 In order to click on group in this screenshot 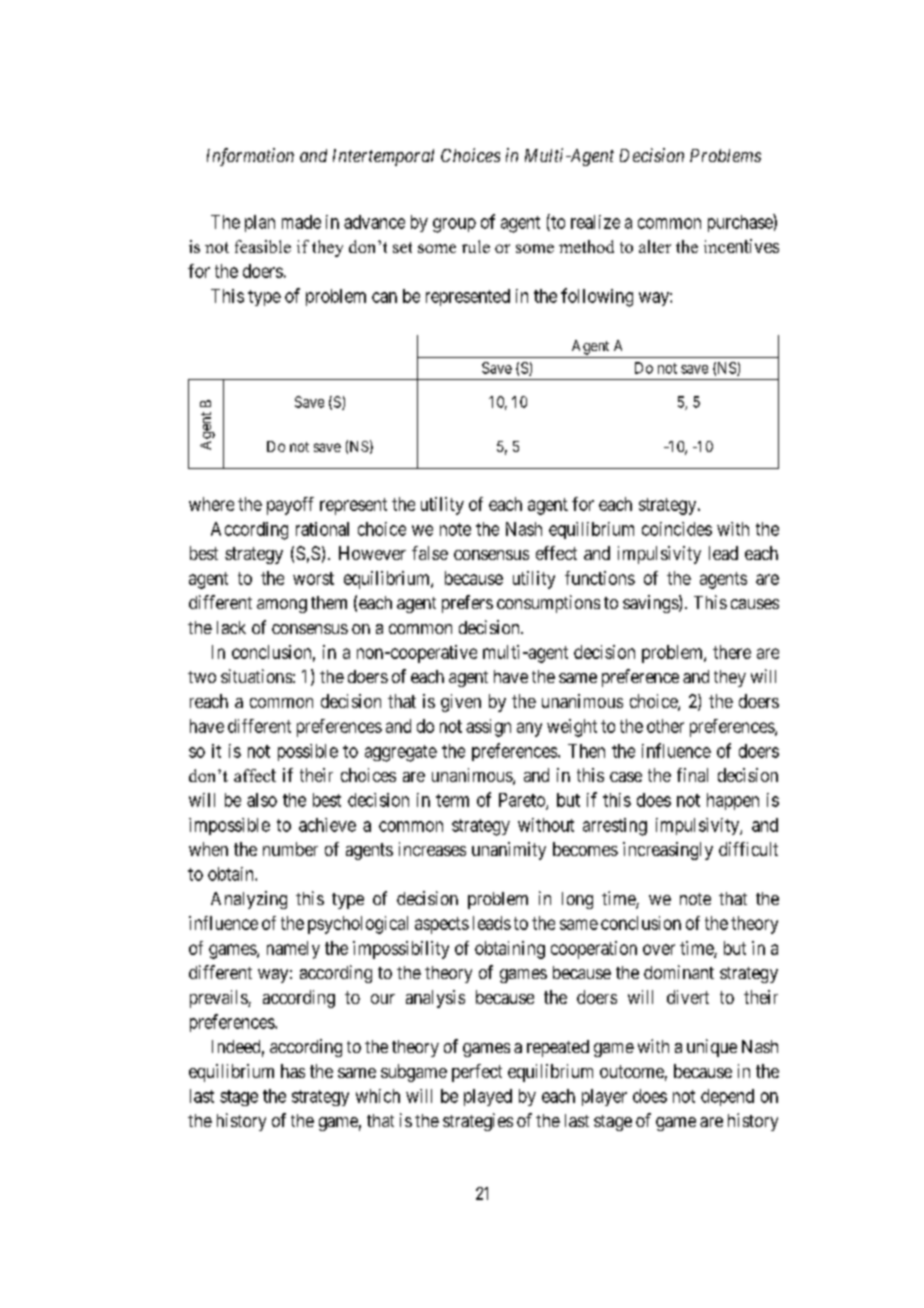, I will do `click(454, 225)`.
